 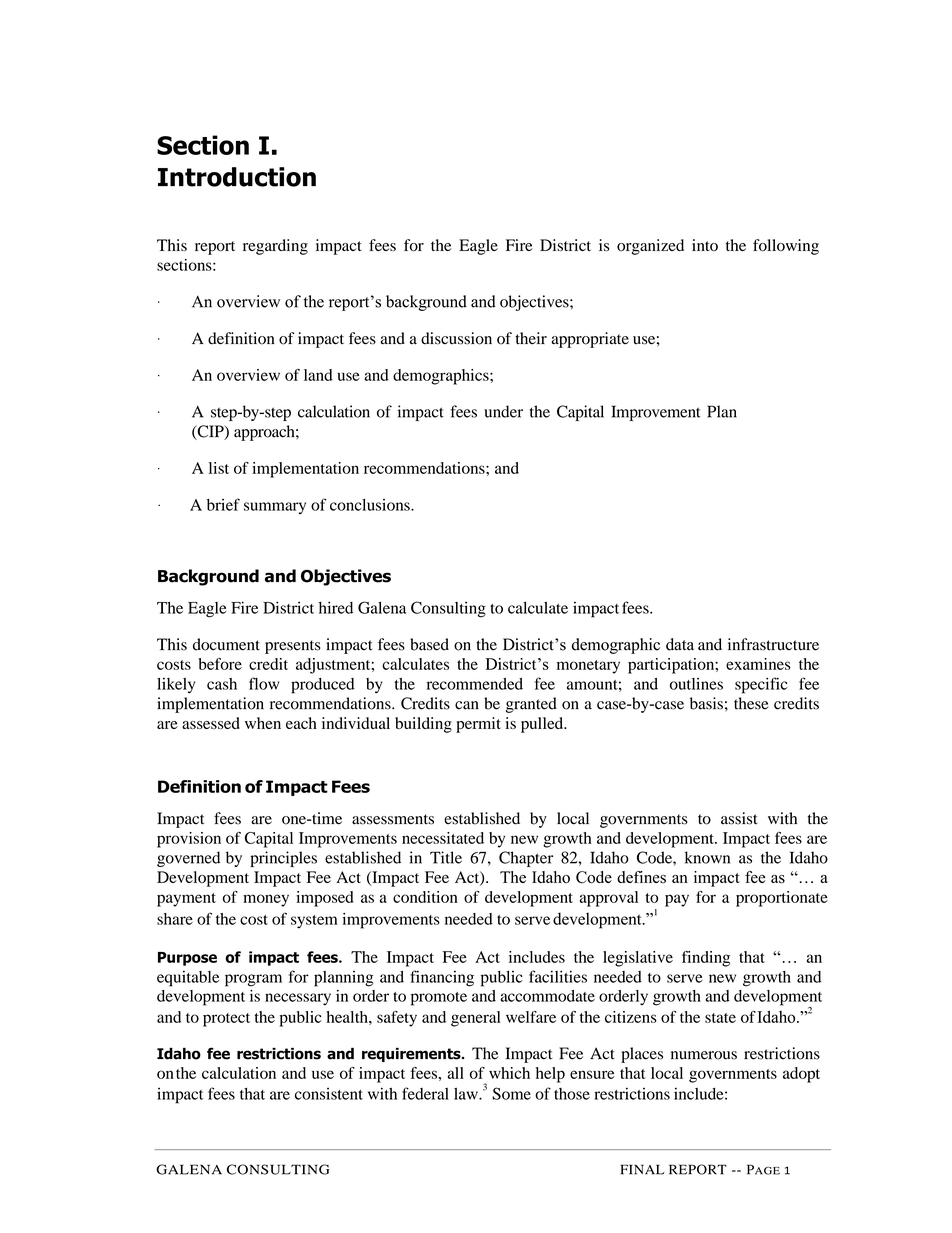 I want to click on into, so click(x=705, y=245).
